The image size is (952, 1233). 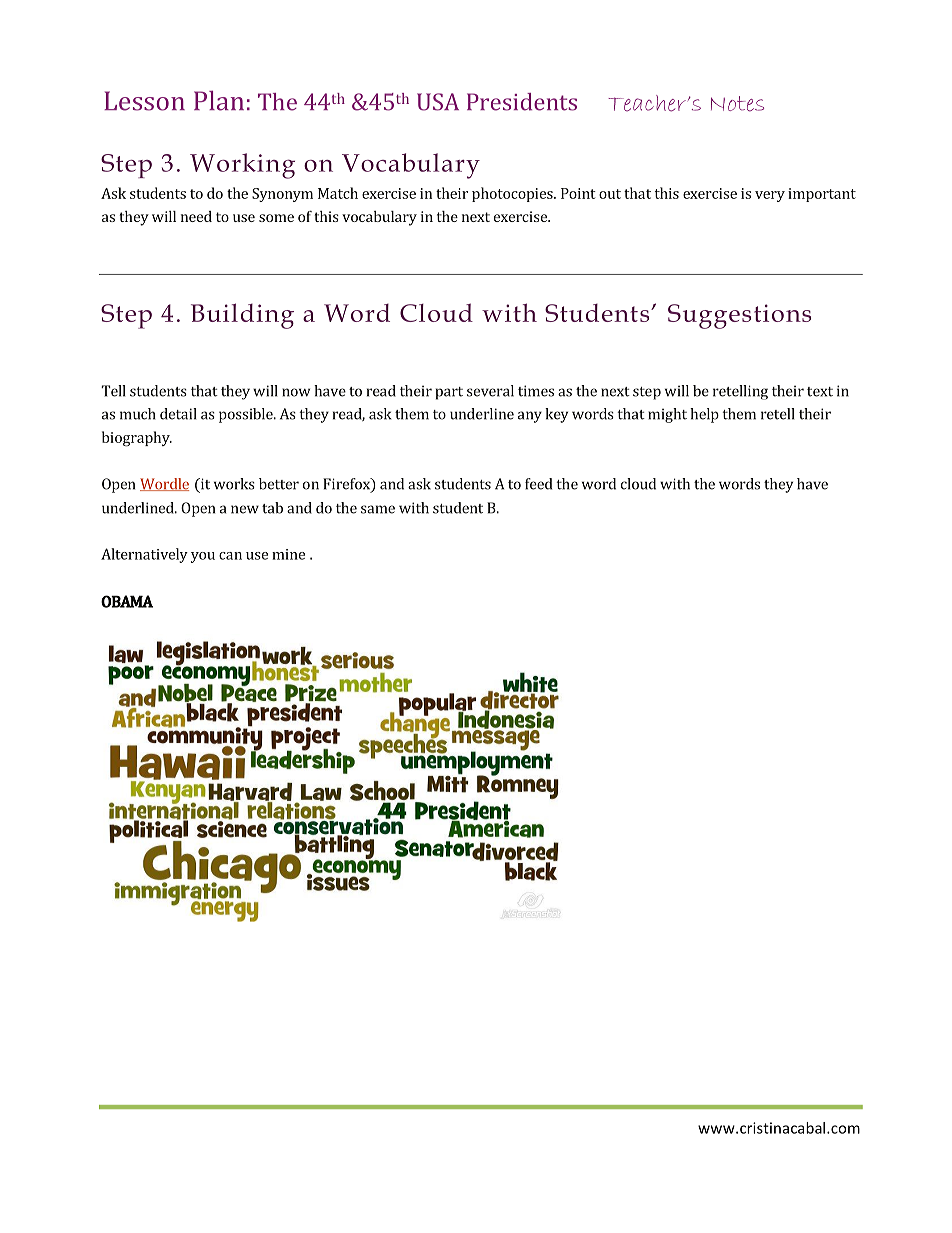 I want to click on Notes, so click(x=737, y=104).
